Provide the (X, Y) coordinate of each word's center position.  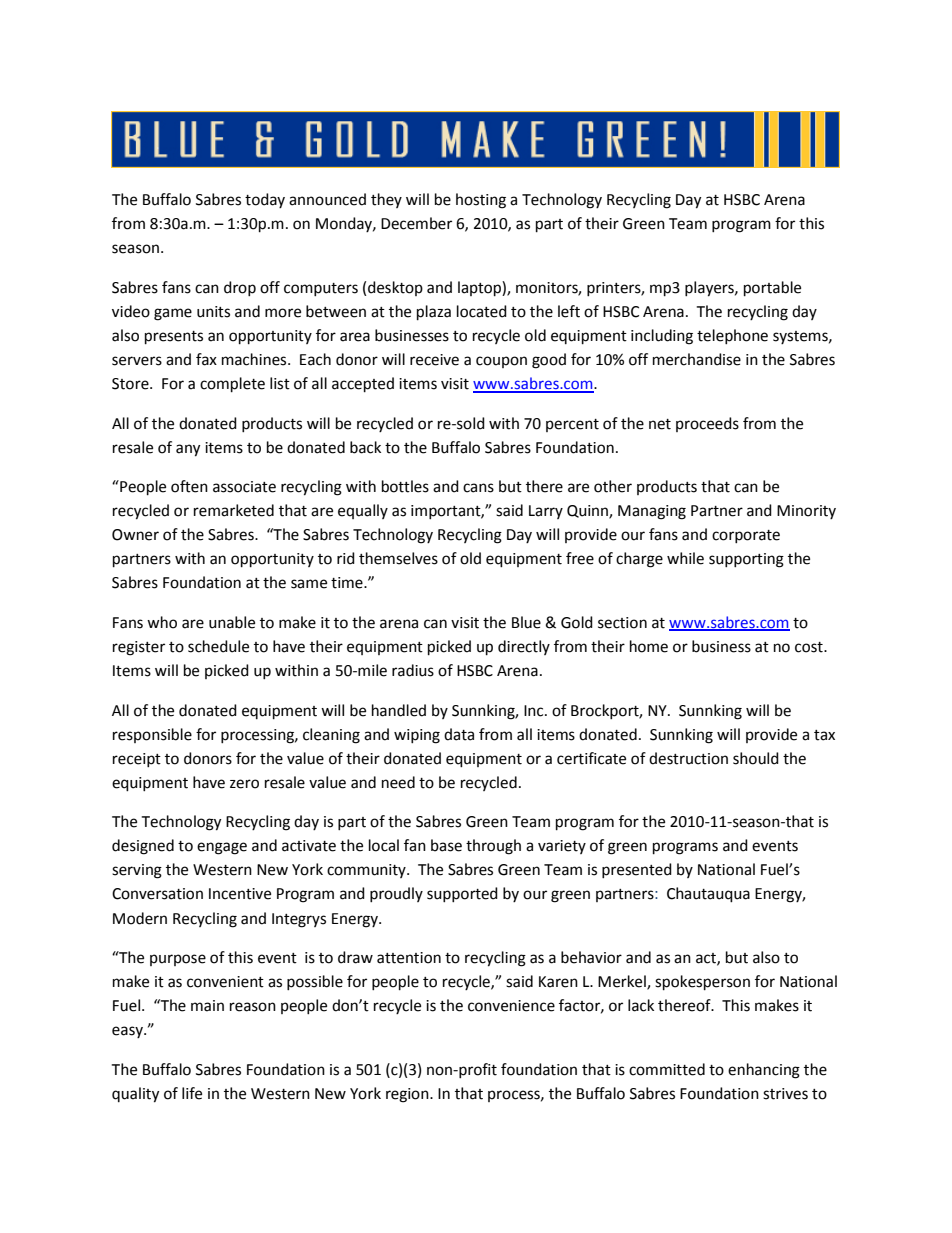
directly (524, 647)
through (493, 847)
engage (222, 848)
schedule (218, 646)
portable (772, 289)
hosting (481, 201)
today (265, 200)
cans (478, 488)
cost (810, 647)
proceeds (707, 424)
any (188, 450)
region (408, 1095)
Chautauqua (708, 895)
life (192, 1093)
